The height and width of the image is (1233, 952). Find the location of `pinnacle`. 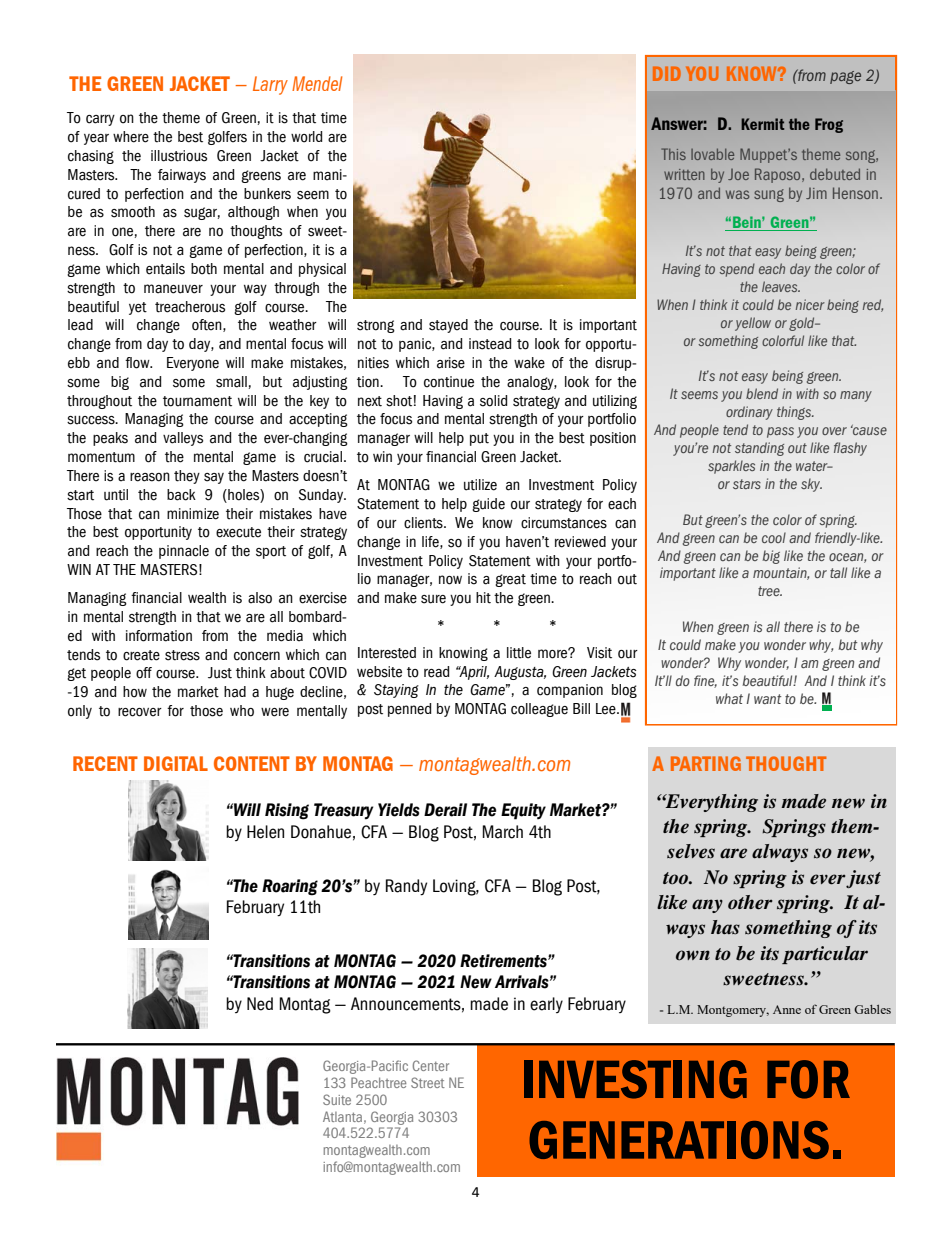

pinnacle is located at coordinates (184, 552).
